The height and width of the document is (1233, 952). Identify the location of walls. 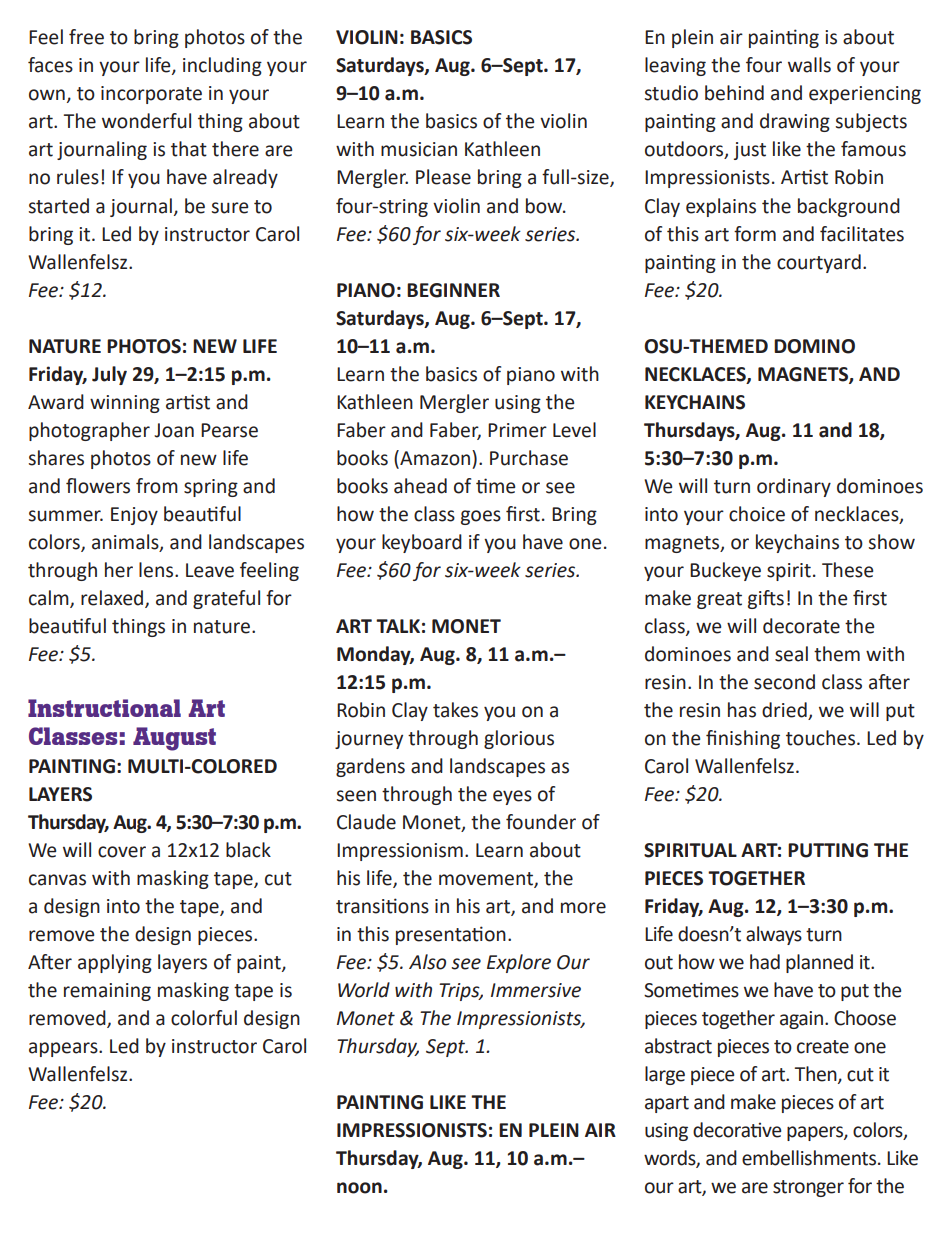
(809, 65).
